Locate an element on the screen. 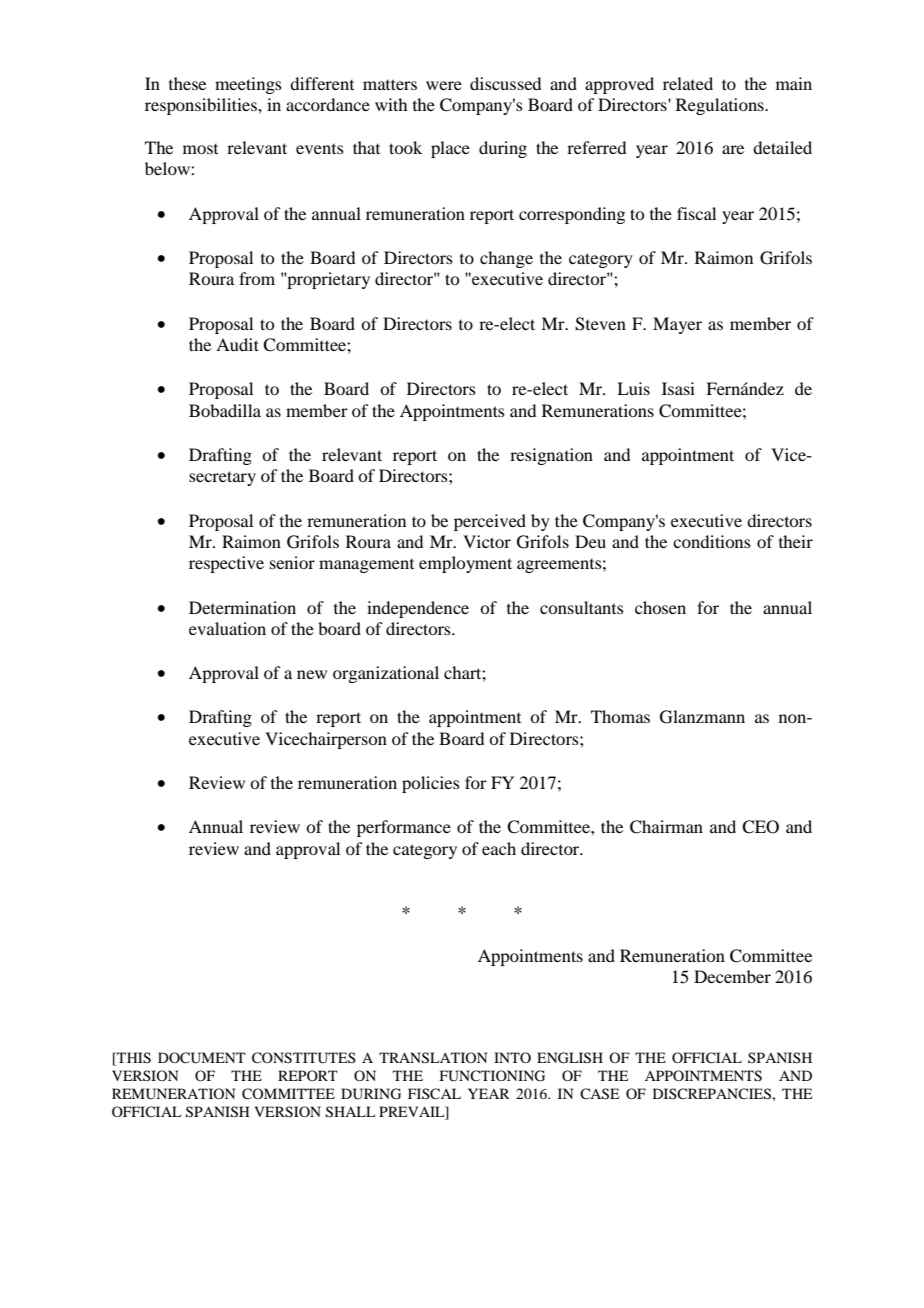 This screenshot has width=924, height=1308. were is located at coordinates (444, 85).
